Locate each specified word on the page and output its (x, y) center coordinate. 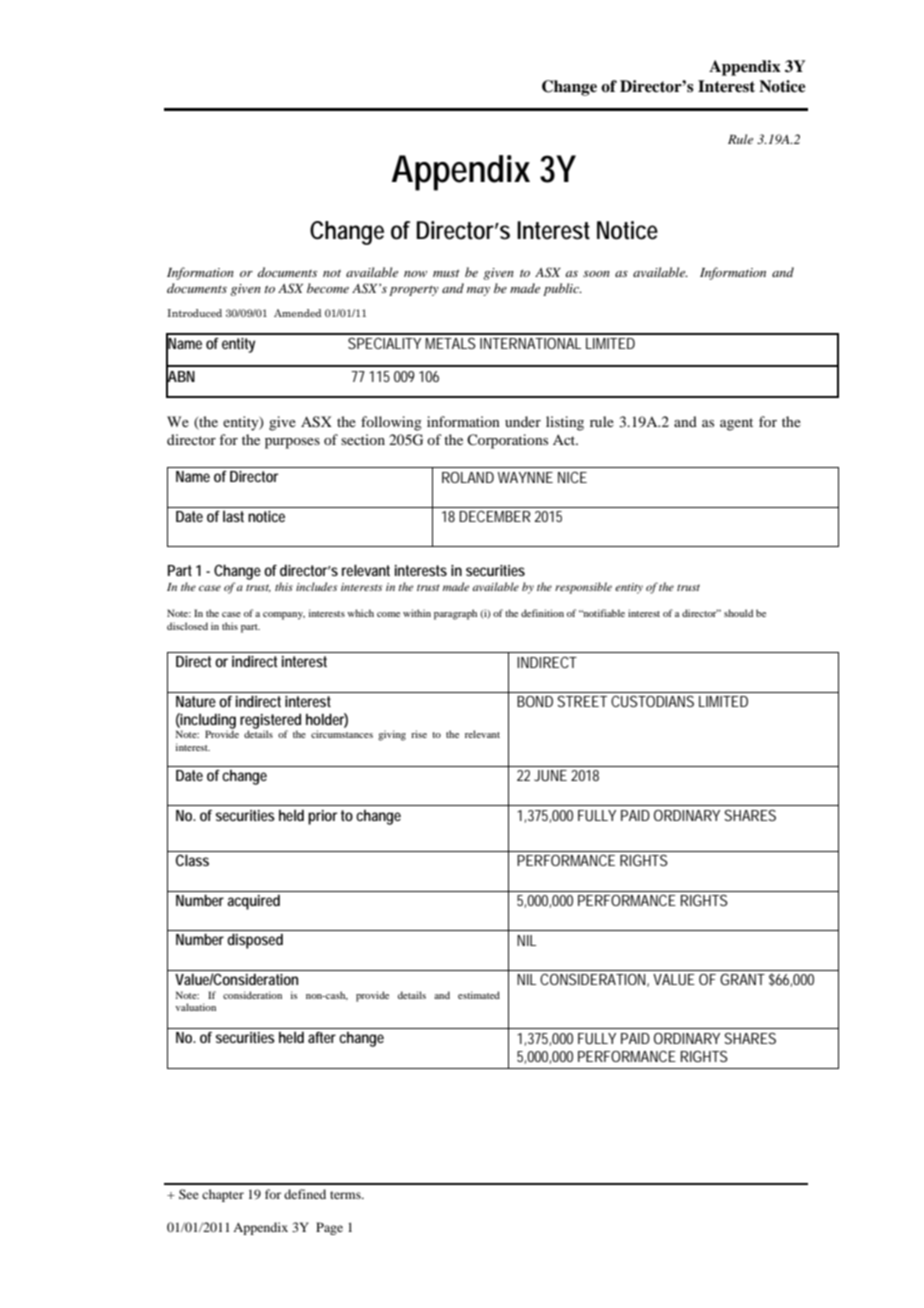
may (478, 291)
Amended (297, 313)
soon (596, 274)
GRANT (742, 979)
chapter (223, 1195)
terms (346, 1195)
